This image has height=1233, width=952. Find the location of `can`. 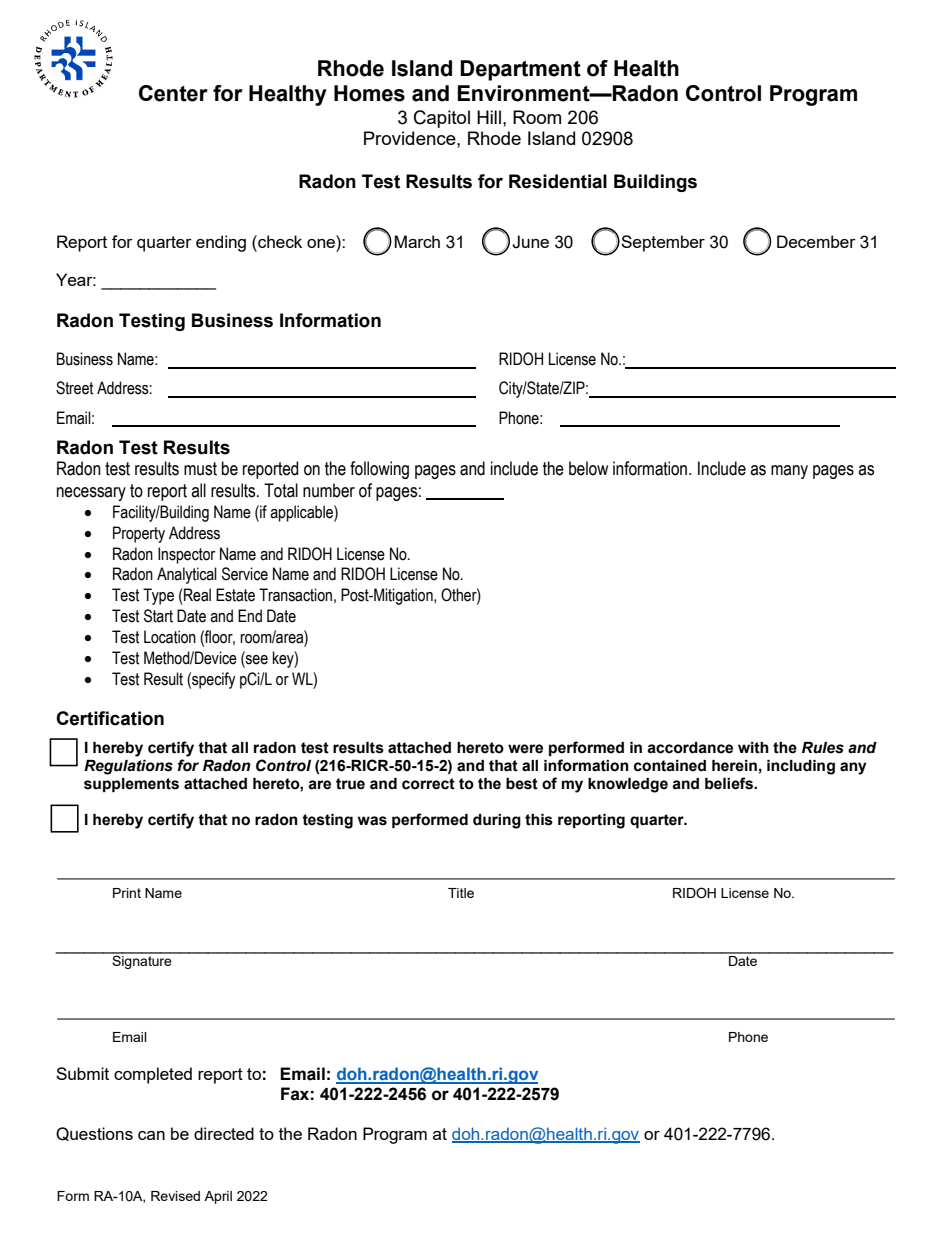

can is located at coordinates (151, 1135).
